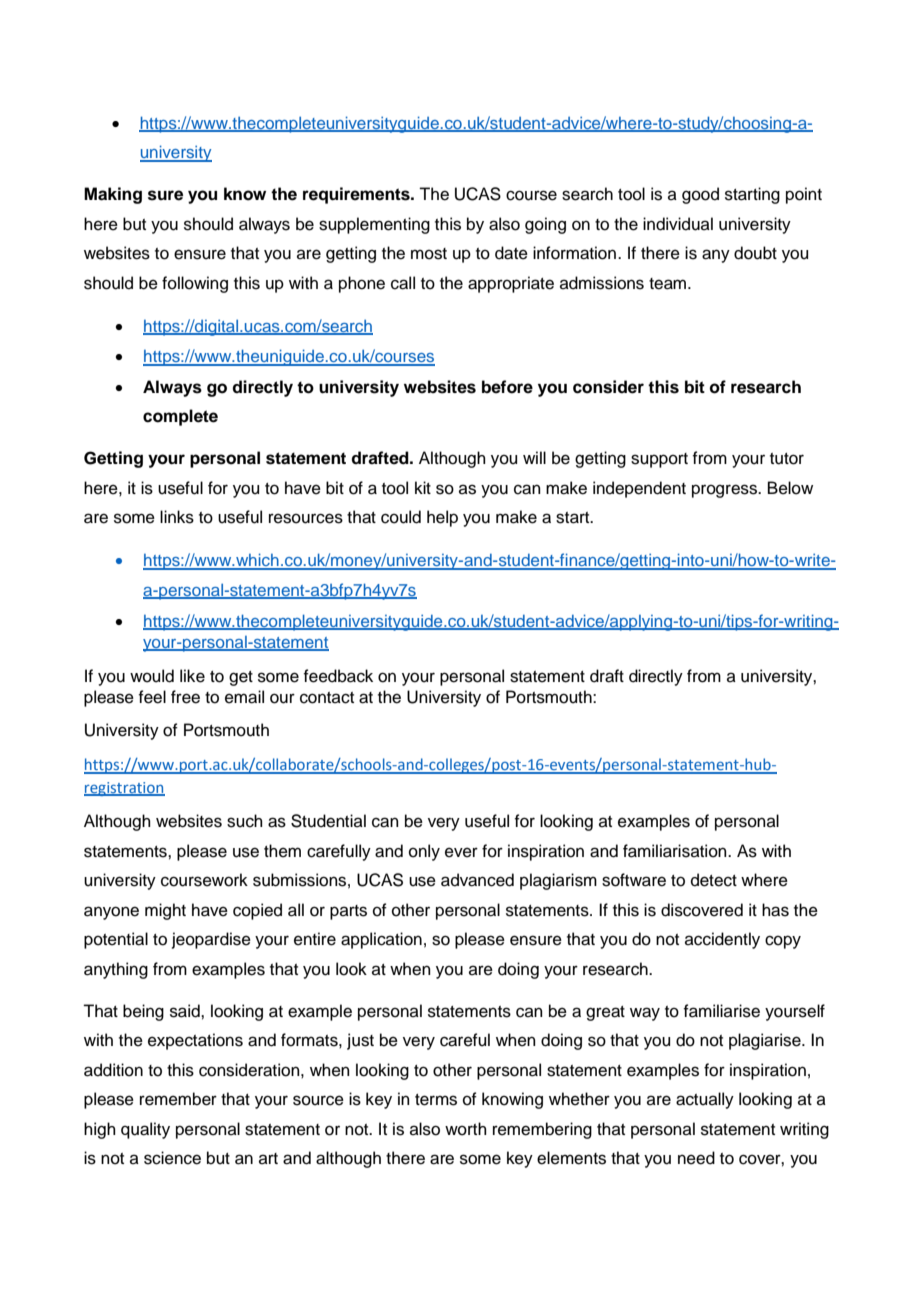 The image size is (924, 1308). What do you see at coordinates (714, 880) in the image?
I see `detect` at bounding box center [714, 880].
